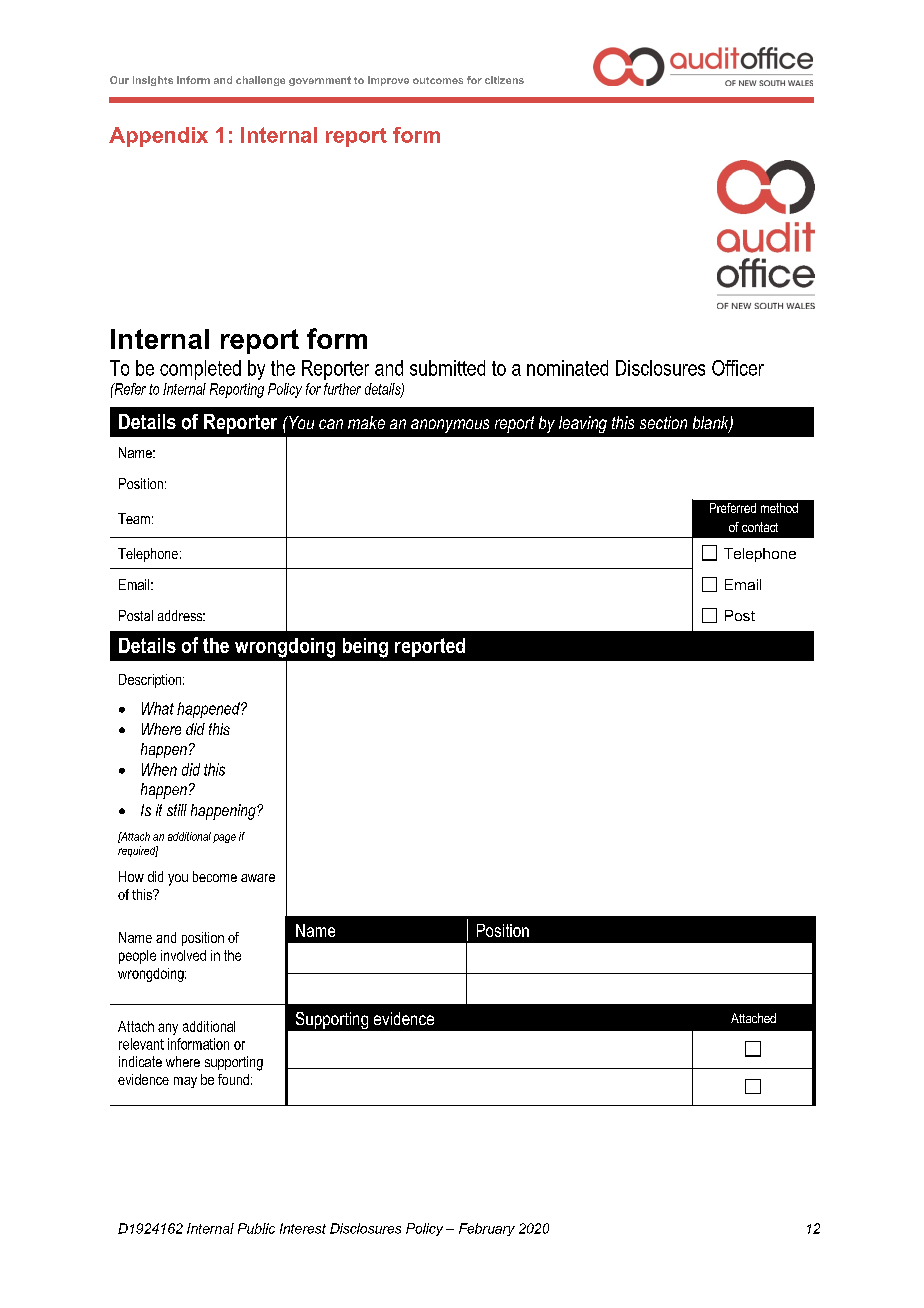  I want to click on Interest, so click(303, 1228).
